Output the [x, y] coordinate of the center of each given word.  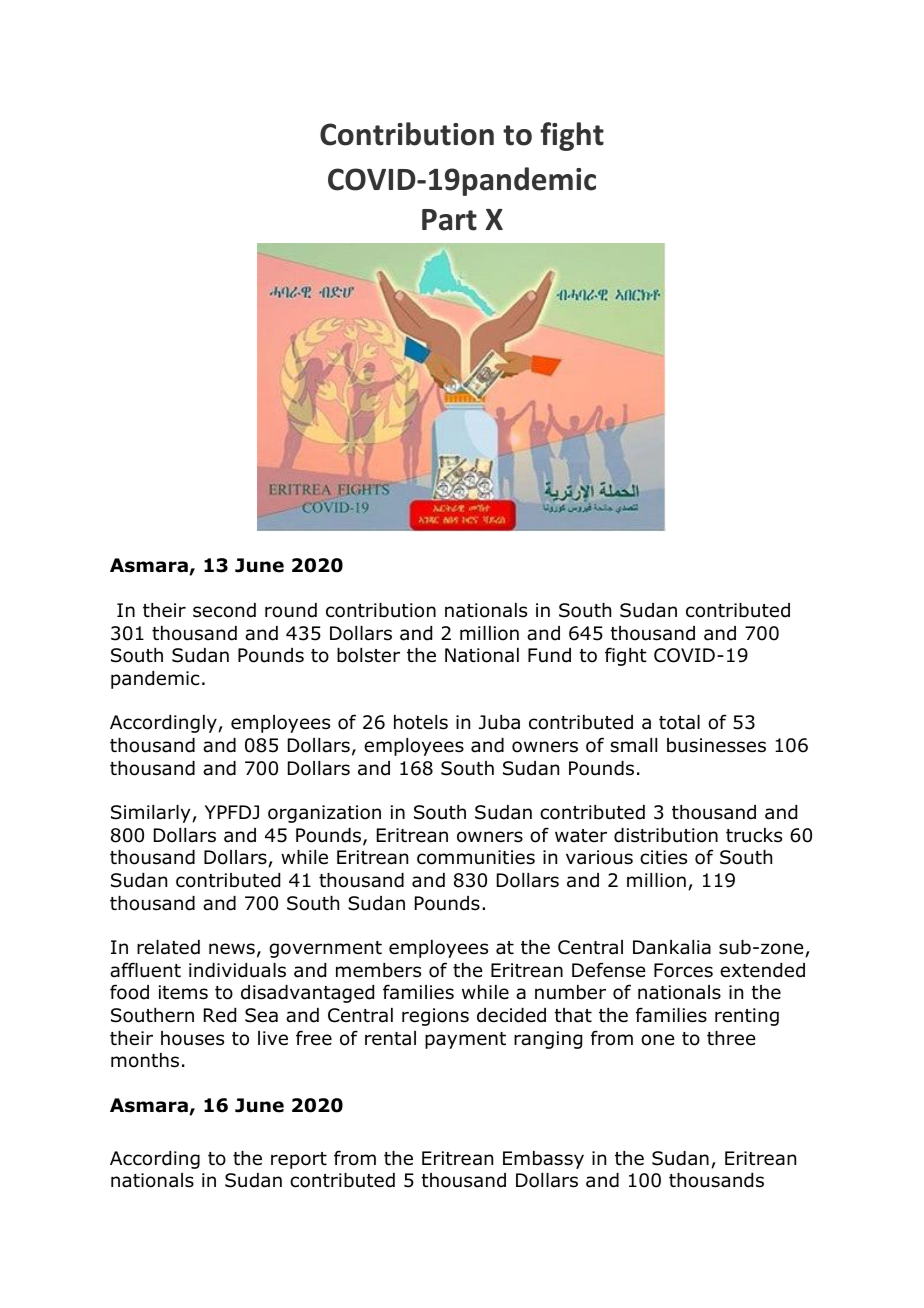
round [291, 610]
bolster [368, 655]
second [224, 610]
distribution [666, 835]
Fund [549, 655]
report [299, 1160]
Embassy [543, 1160]
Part [449, 220]
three [731, 1038]
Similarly [152, 814]
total [679, 722]
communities [476, 857]
